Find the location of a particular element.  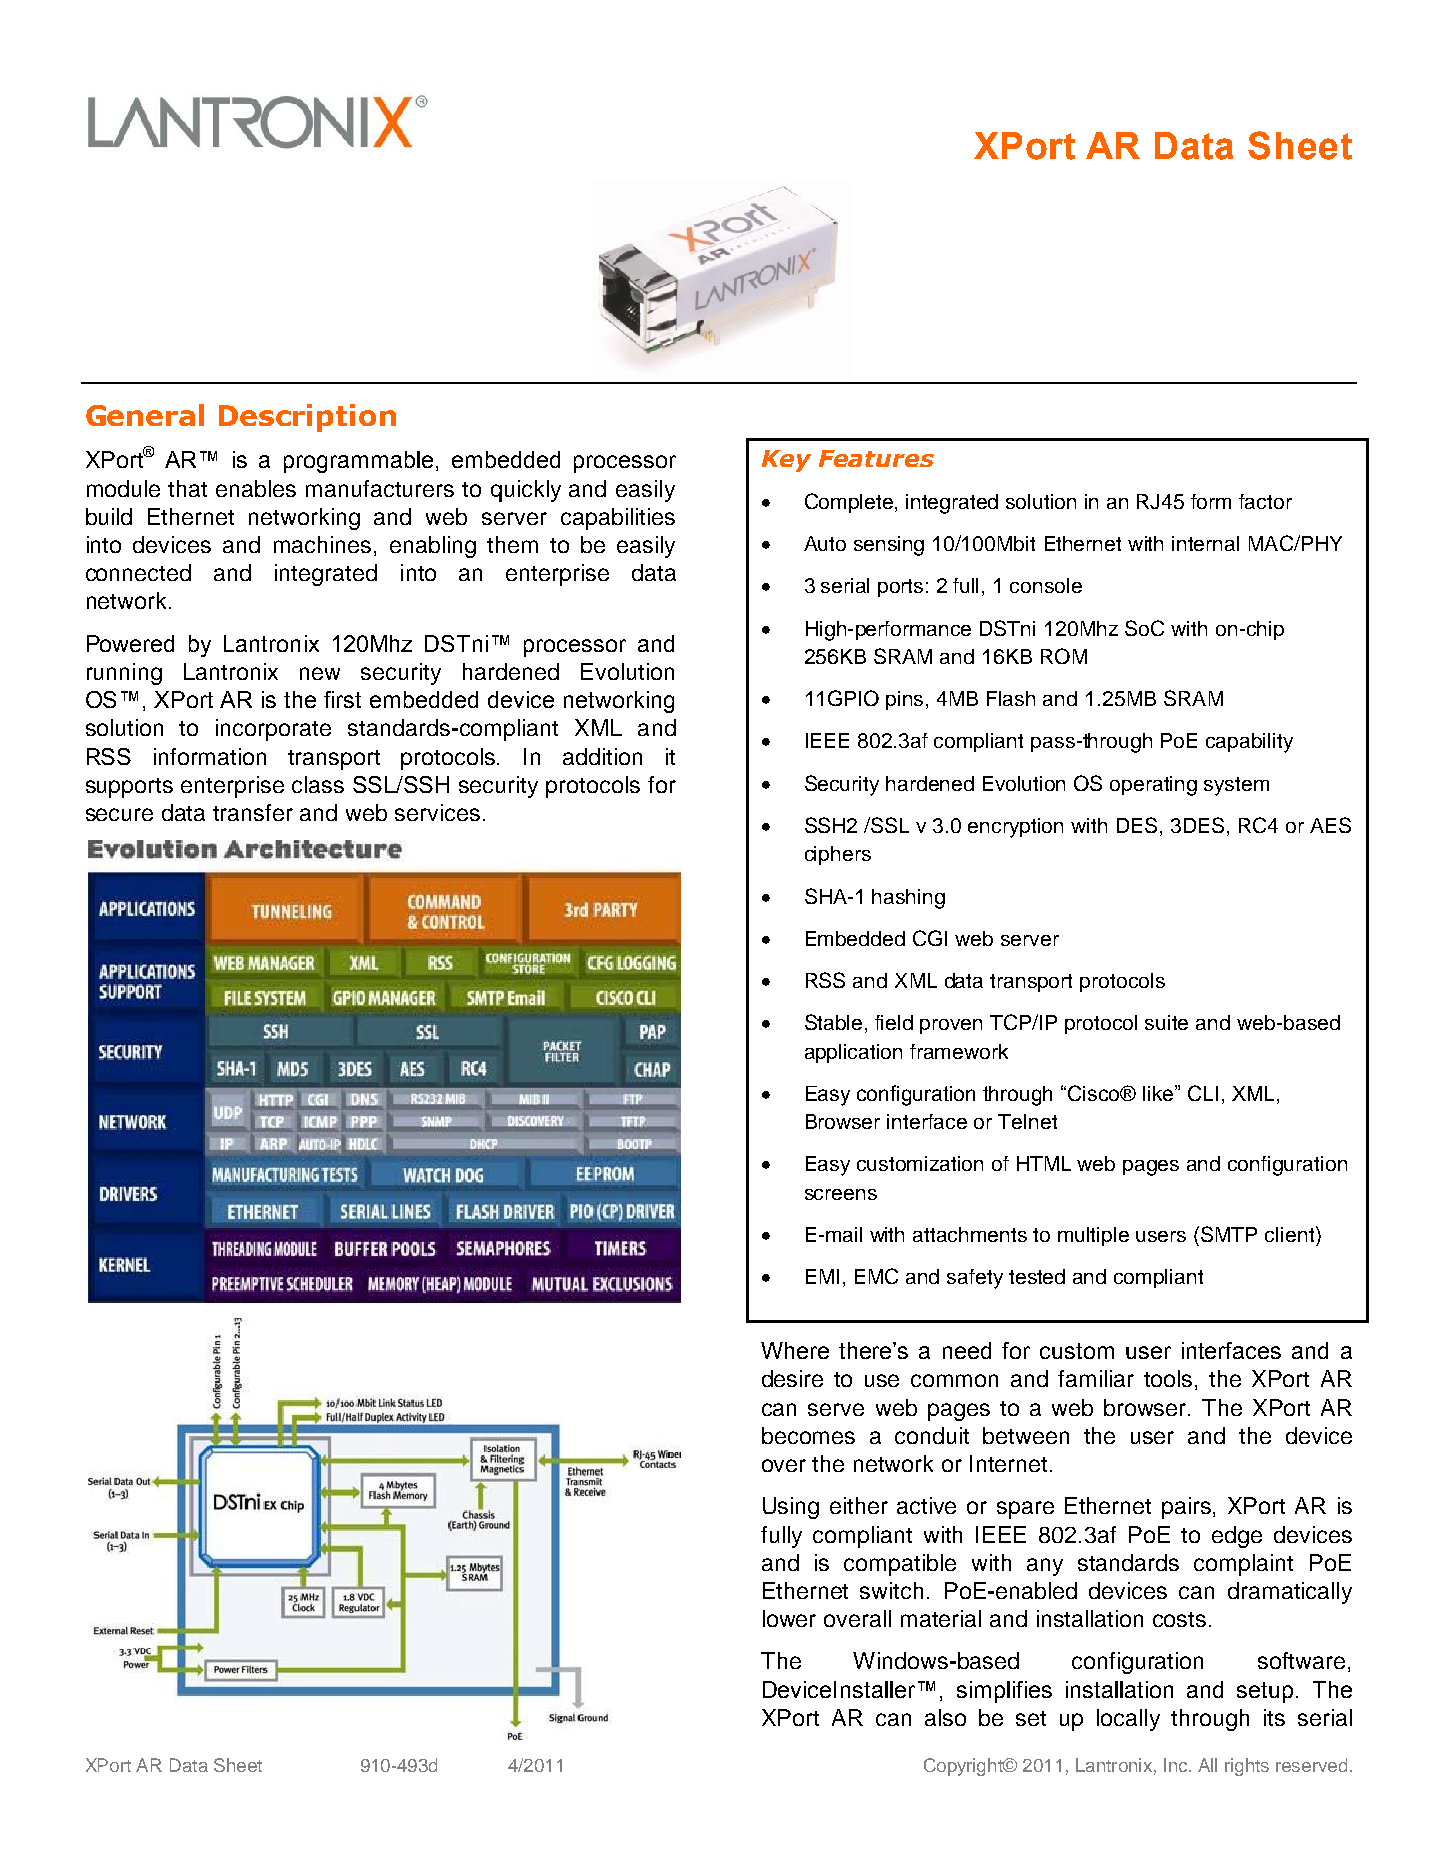

also is located at coordinates (945, 1717).
